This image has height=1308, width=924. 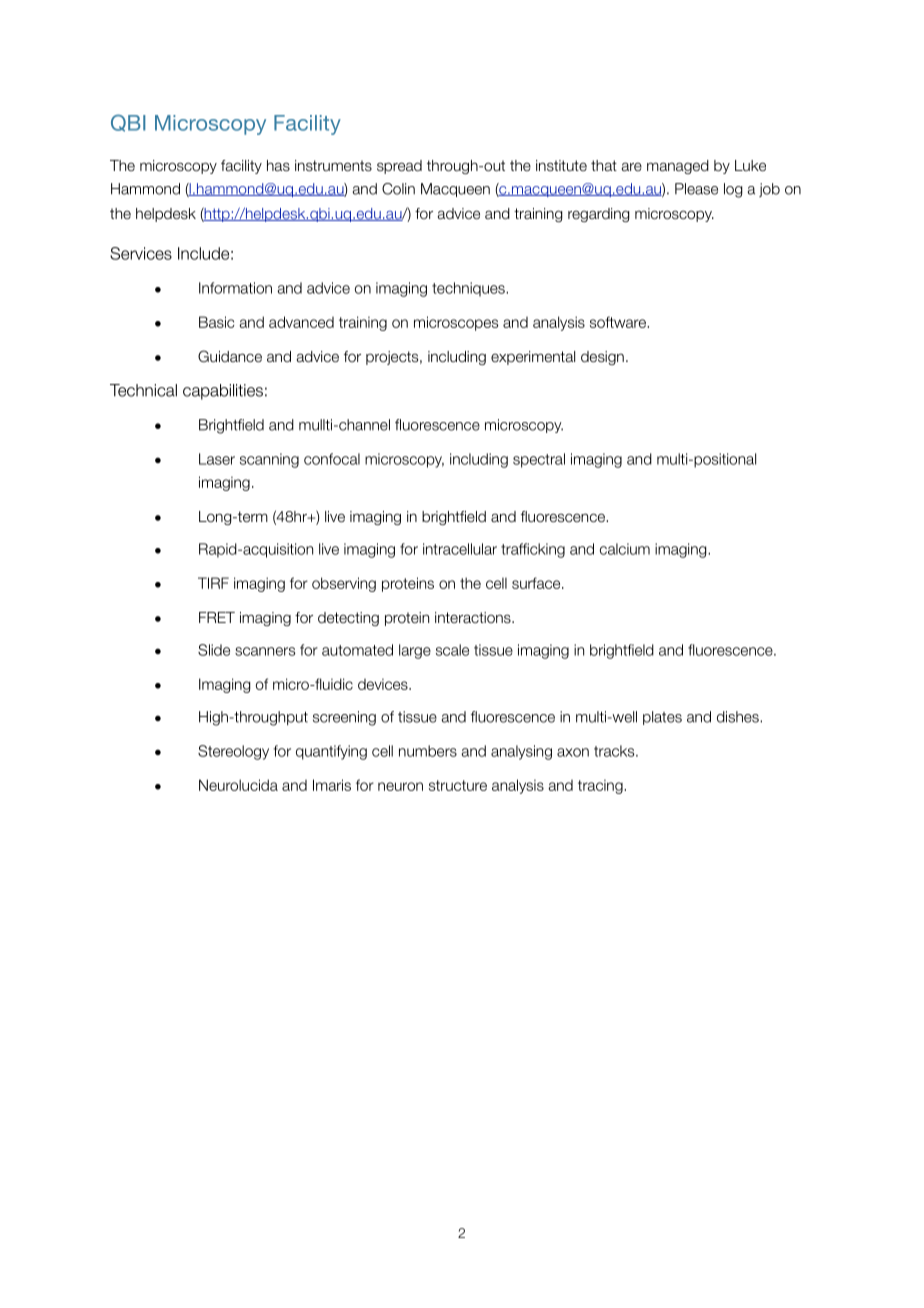 I want to click on surface, so click(x=537, y=583).
